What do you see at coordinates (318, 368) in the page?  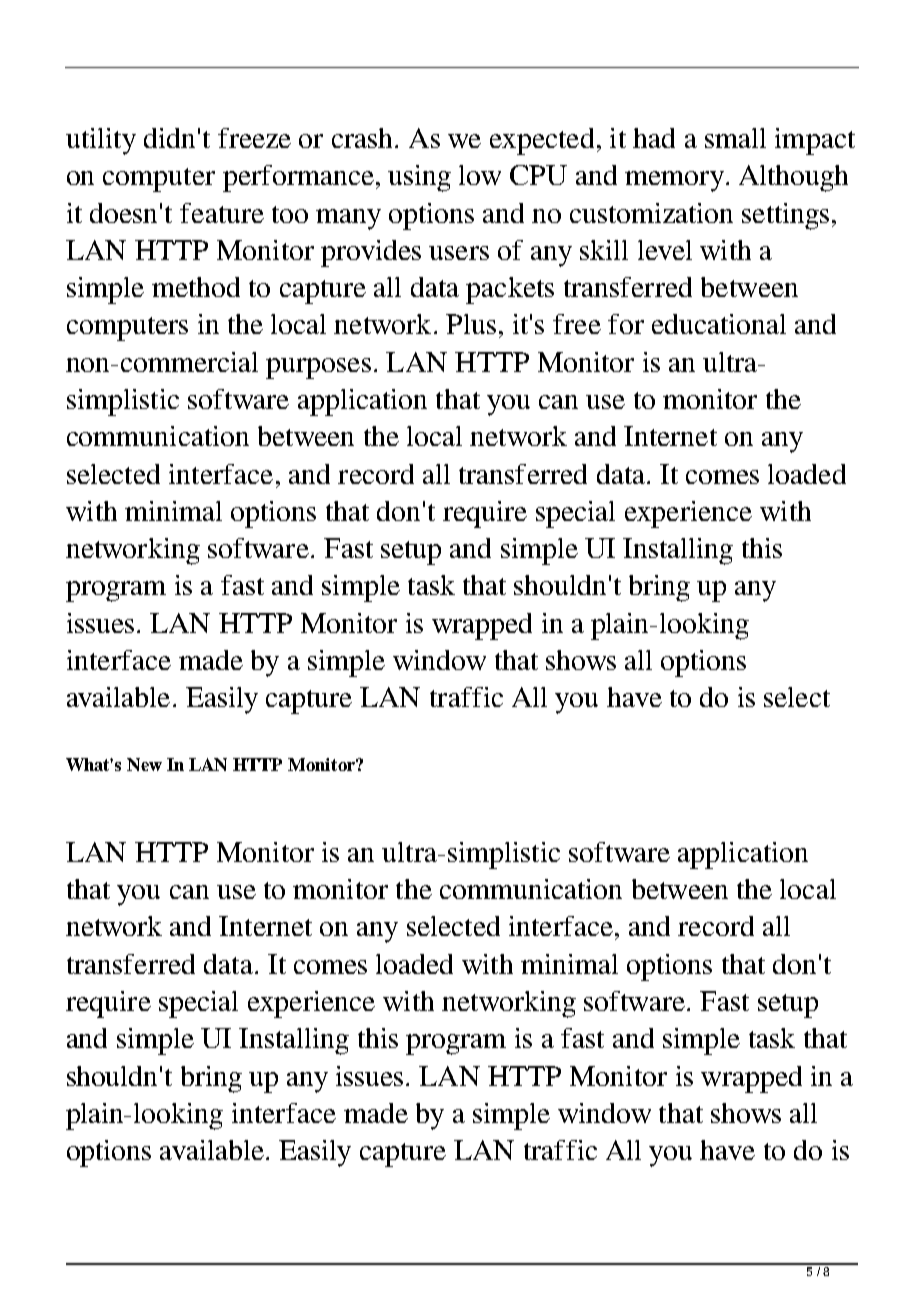 I see `purposes` at bounding box center [318, 368].
